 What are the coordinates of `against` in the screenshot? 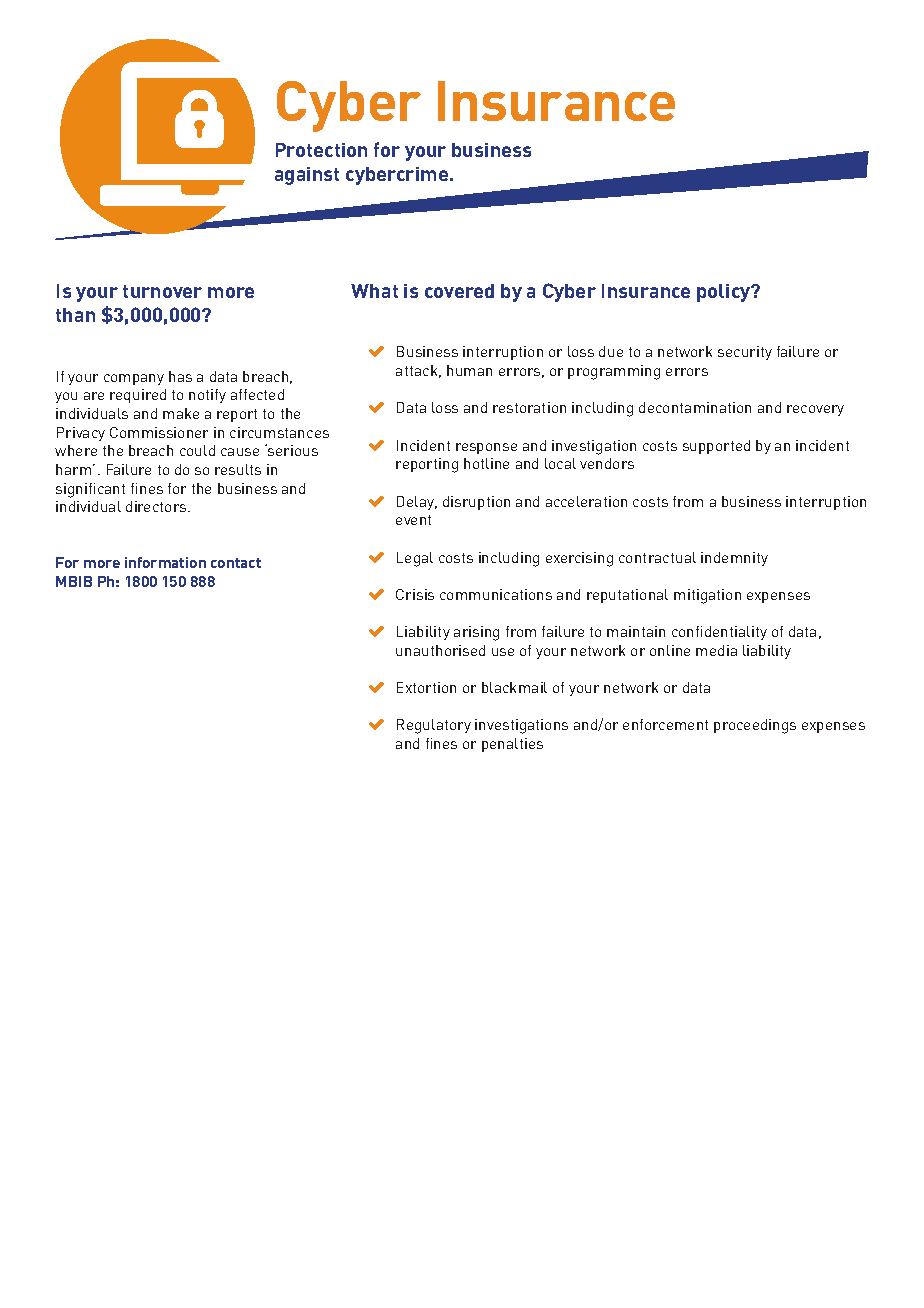 It's located at (307, 176).
